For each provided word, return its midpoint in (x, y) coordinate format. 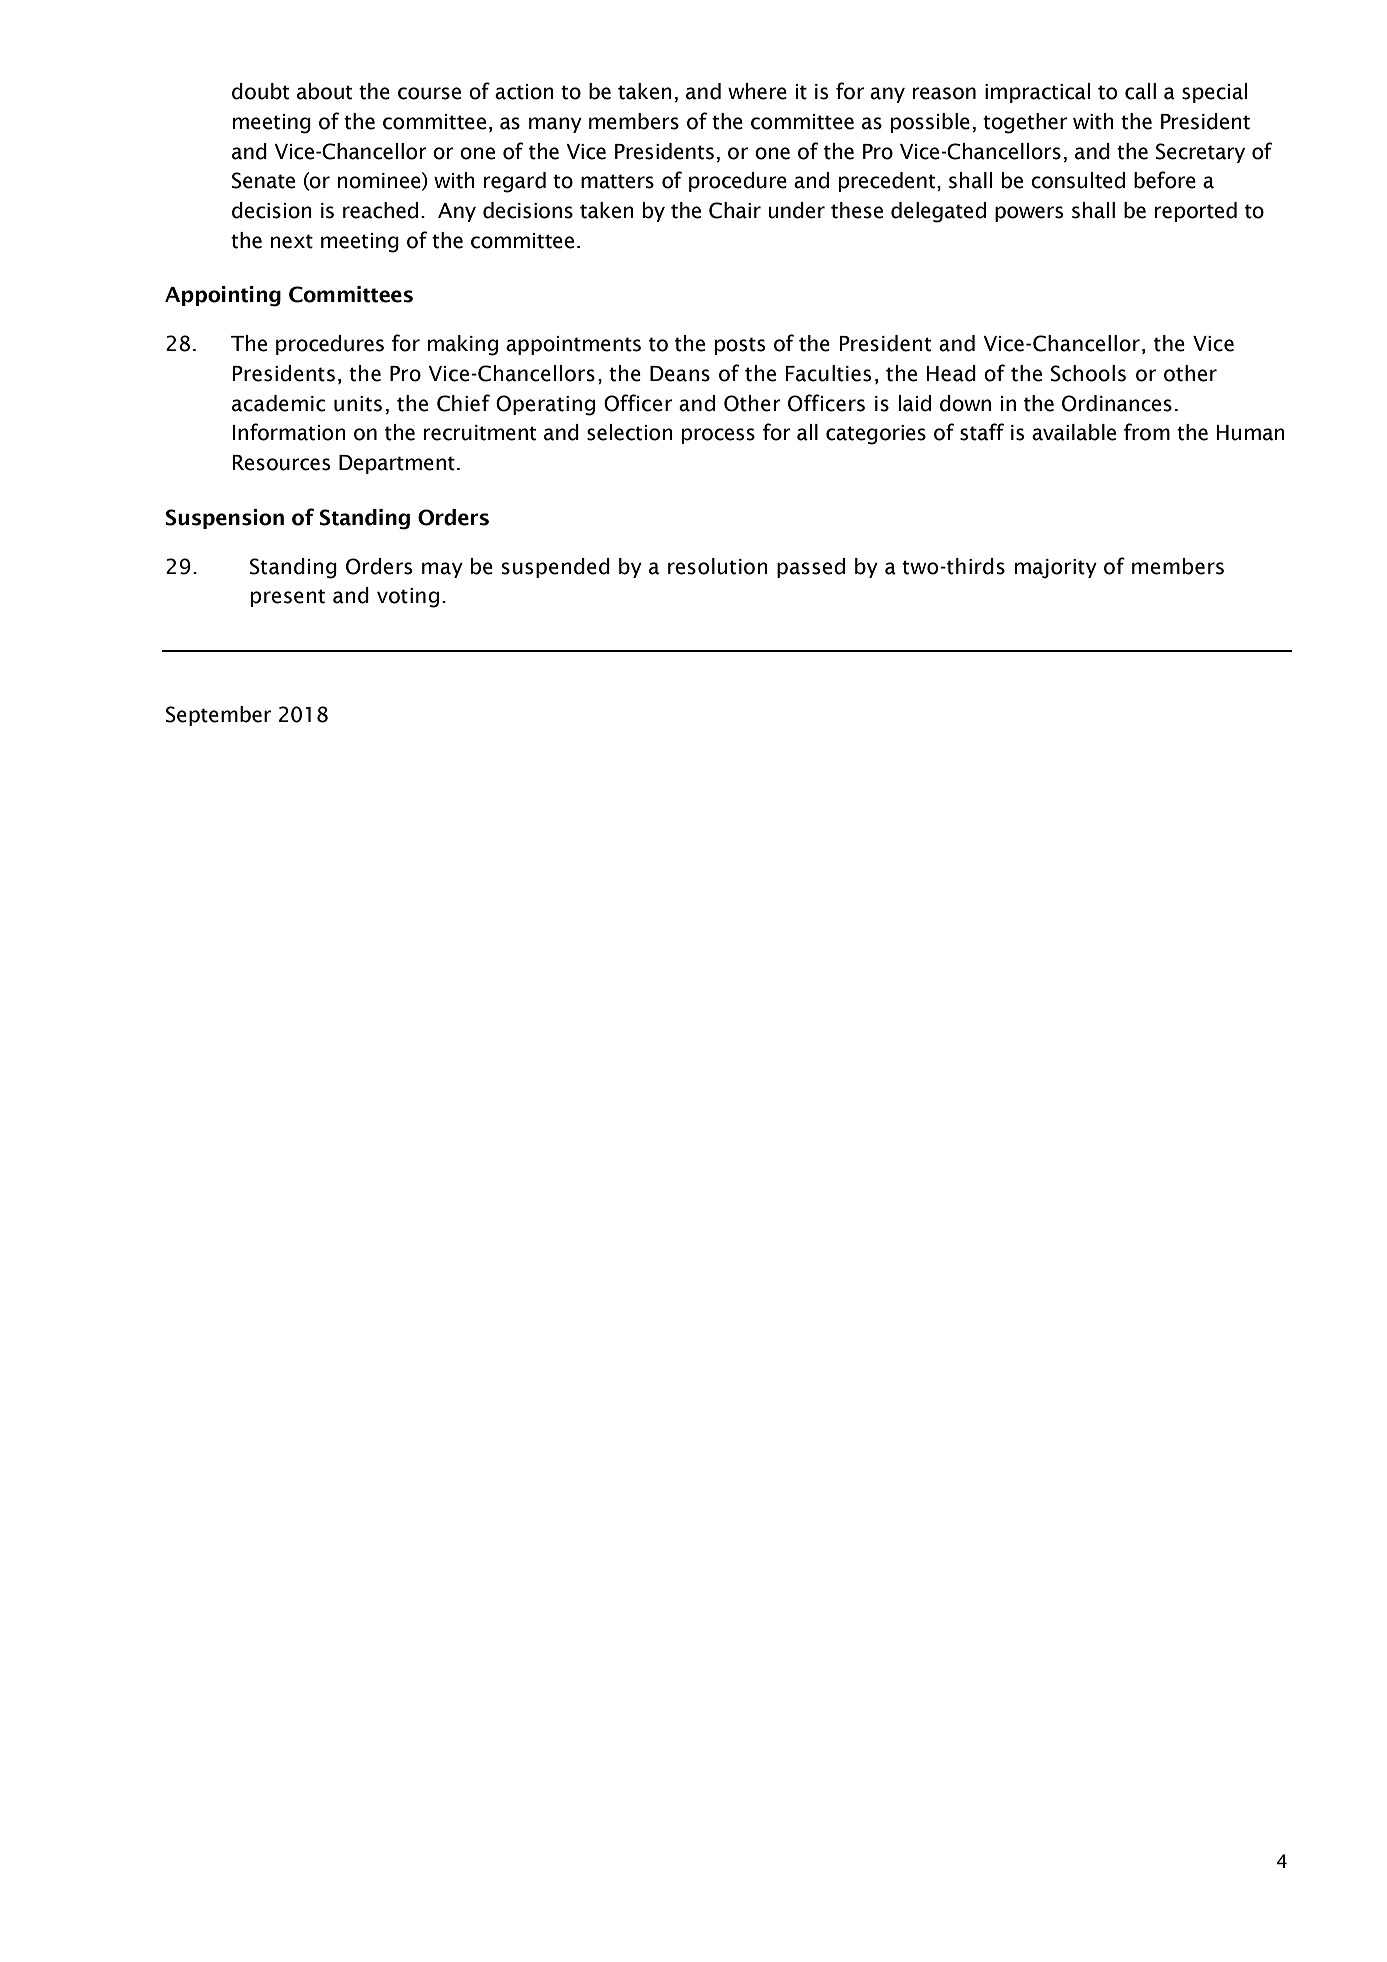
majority (1056, 569)
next (292, 241)
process (718, 436)
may (442, 570)
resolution (718, 566)
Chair (735, 210)
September (218, 716)
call (1140, 91)
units (358, 404)
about (324, 91)
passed (811, 568)
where (757, 91)
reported (1196, 212)
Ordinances (1117, 403)
